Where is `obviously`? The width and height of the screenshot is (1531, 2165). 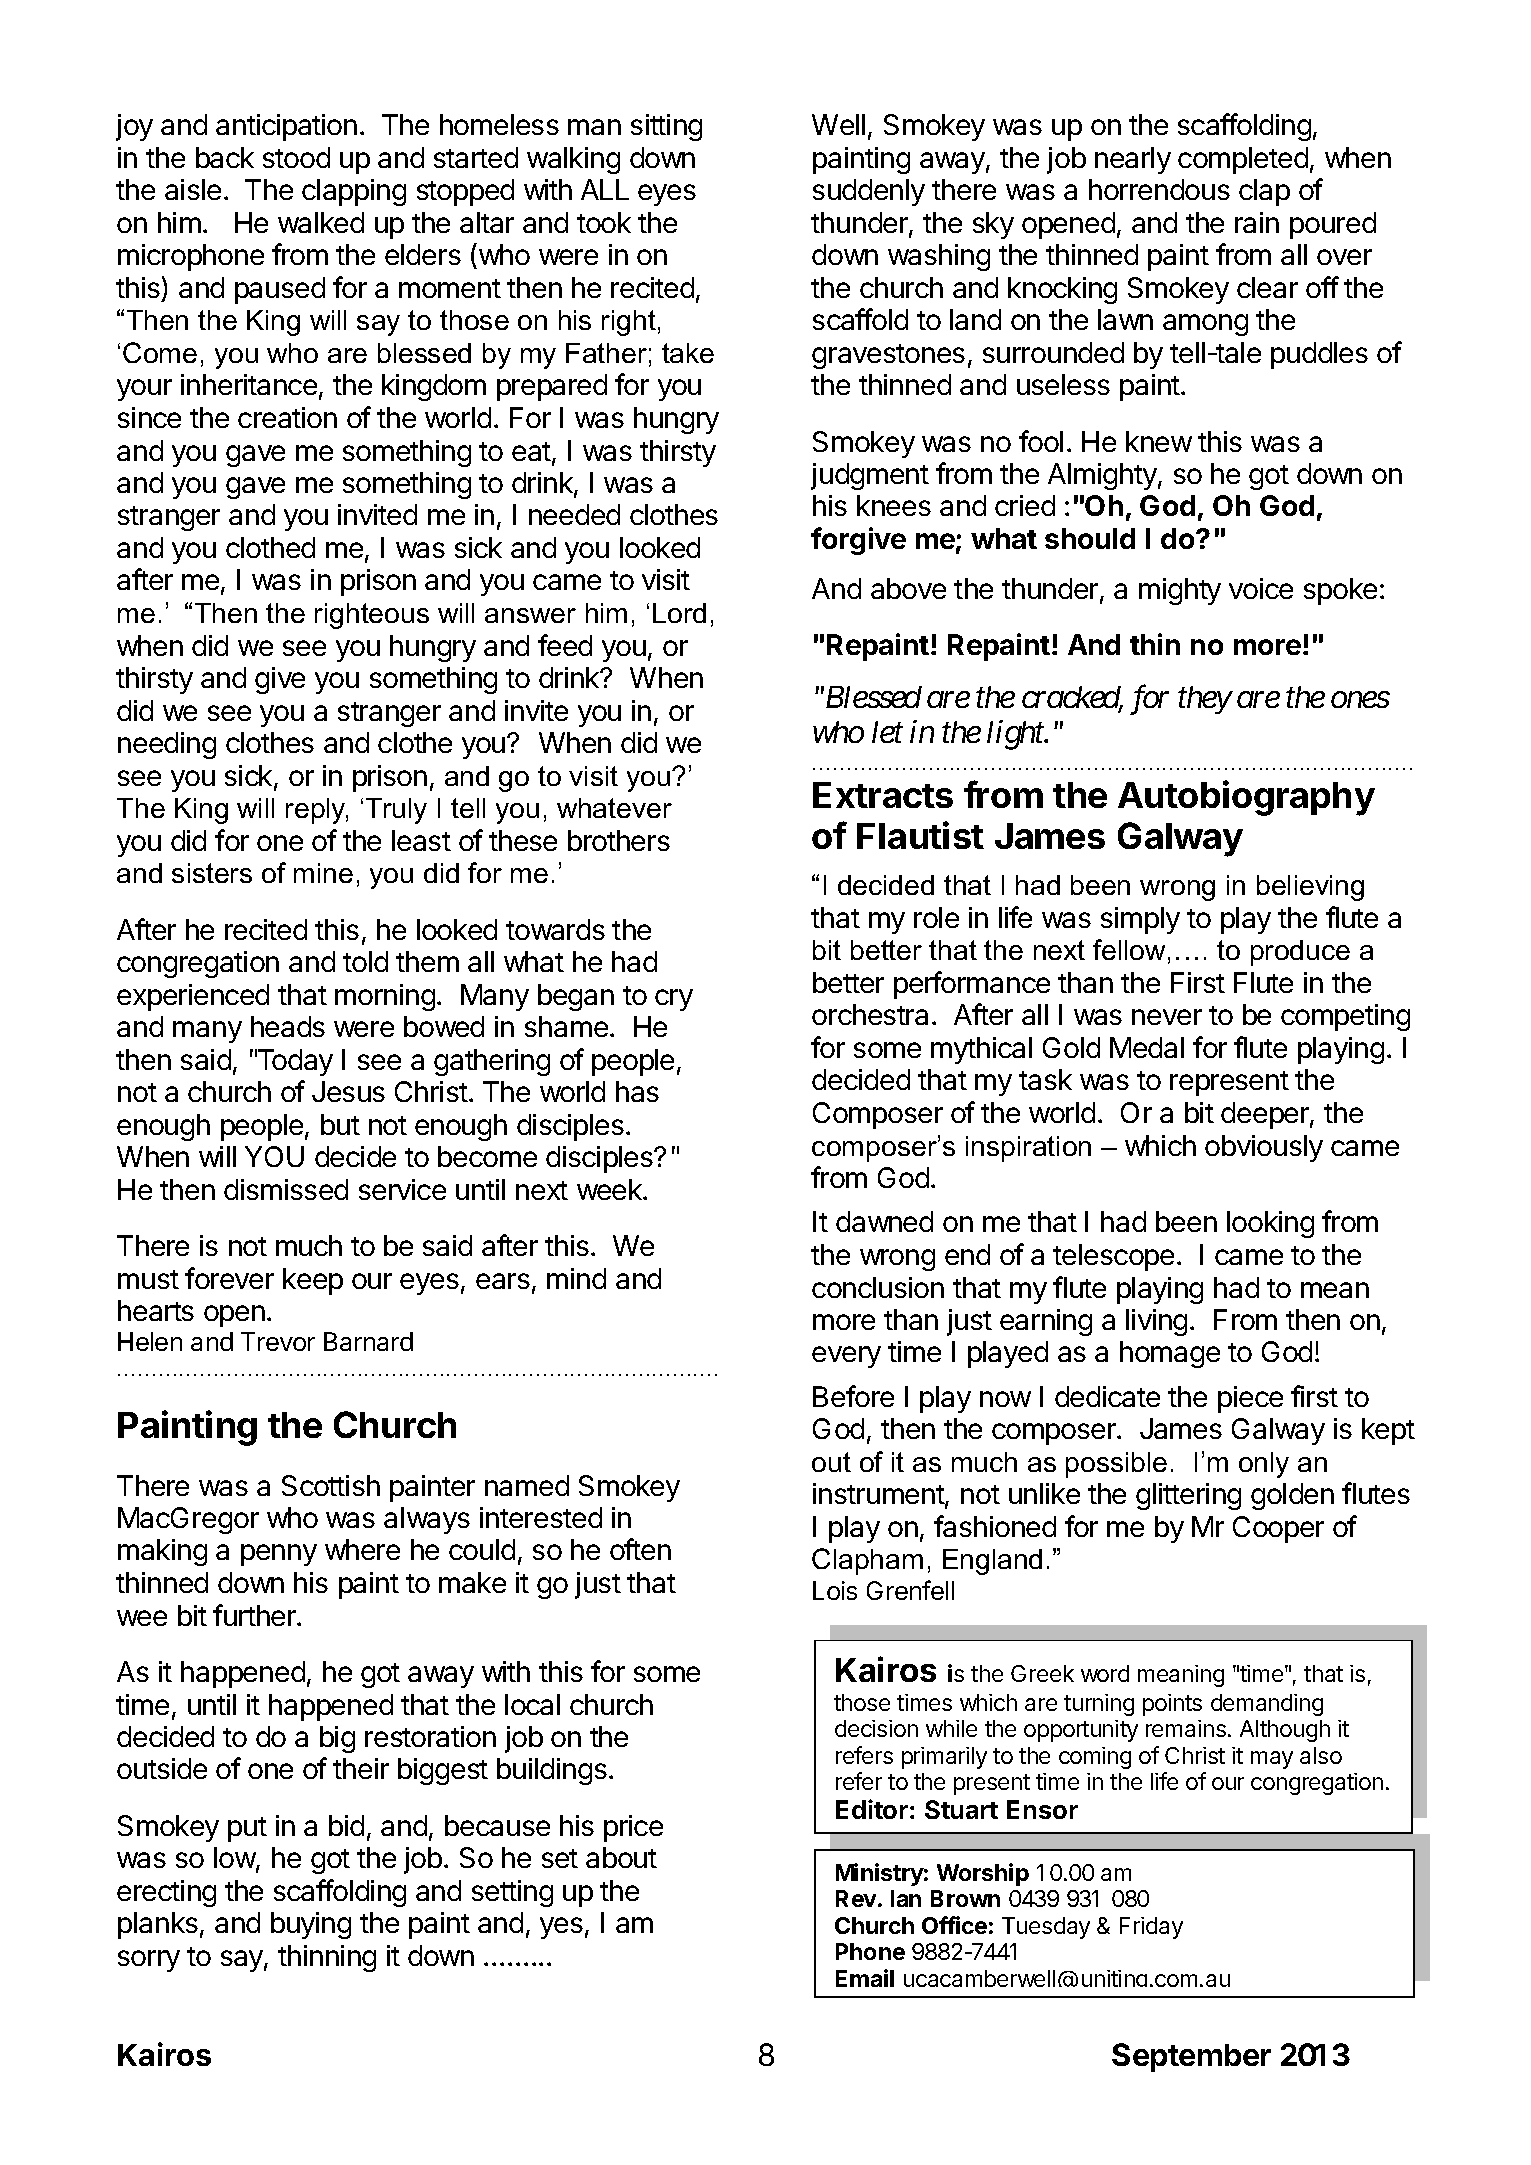
obviously is located at coordinates (1264, 1148).
